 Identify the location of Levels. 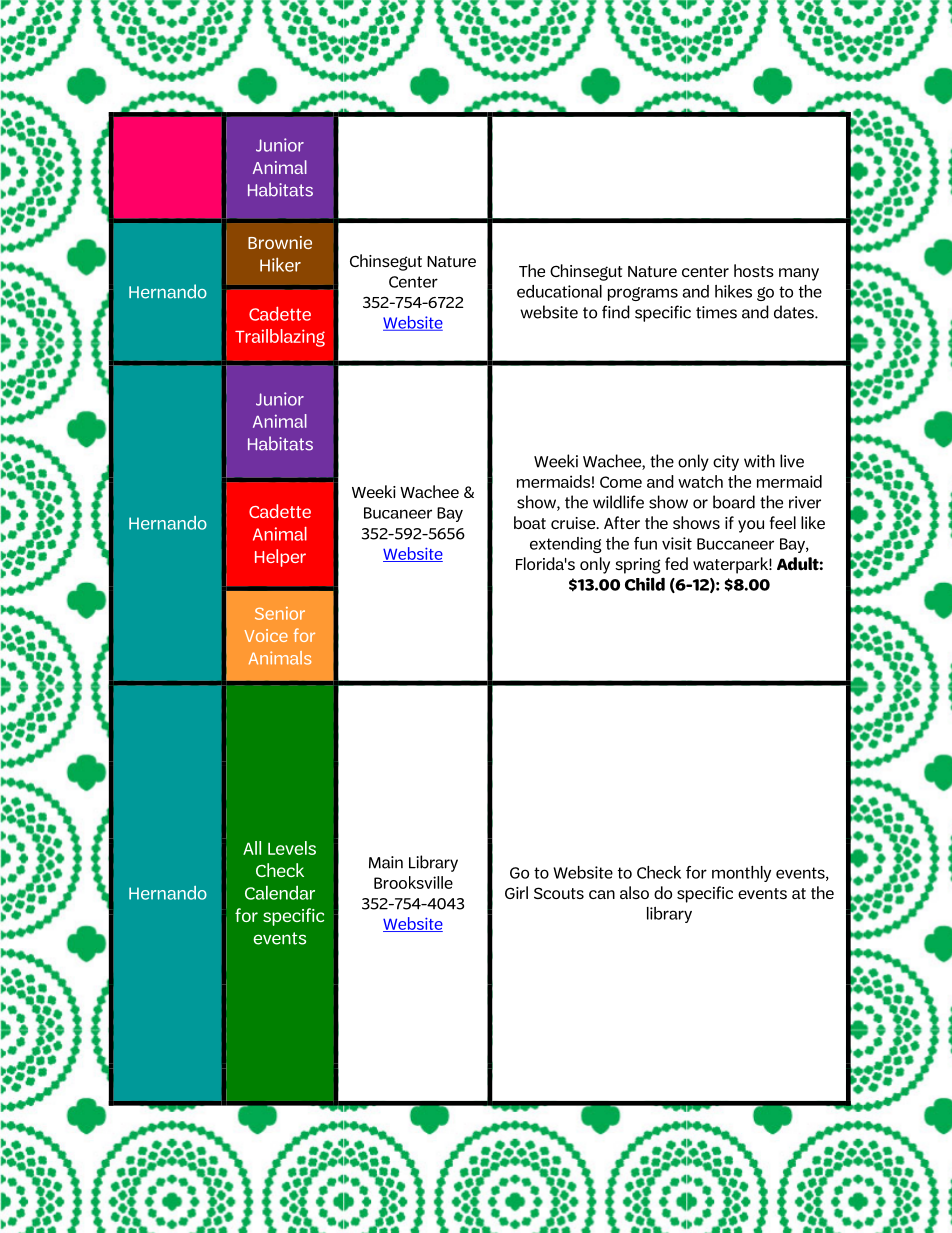
(292, 848).
